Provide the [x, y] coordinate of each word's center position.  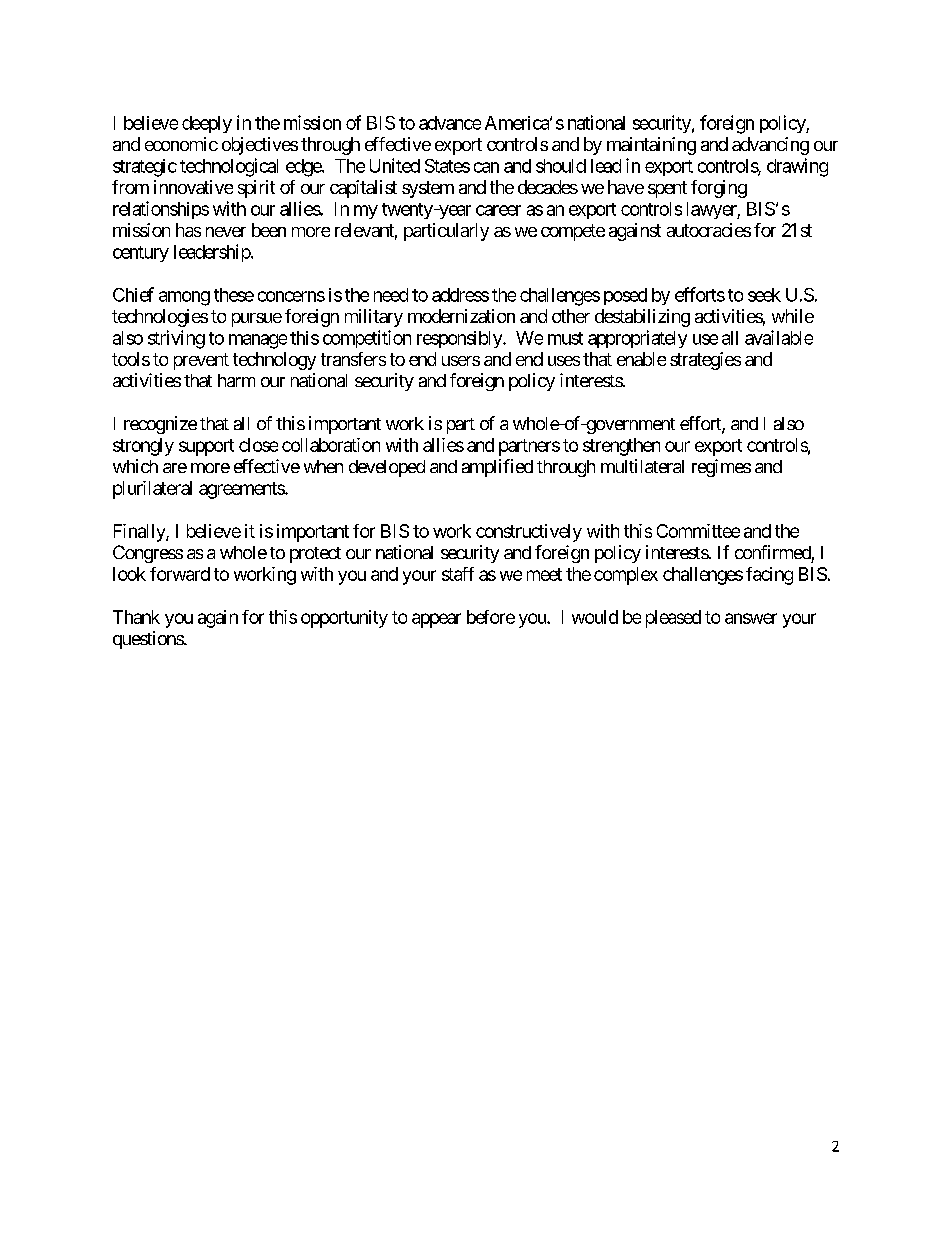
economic [181, 144]
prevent [201, 361]
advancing [770, 146]
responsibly [460, 339]
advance [450, 123]
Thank [136, 617]
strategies [705, 361]
